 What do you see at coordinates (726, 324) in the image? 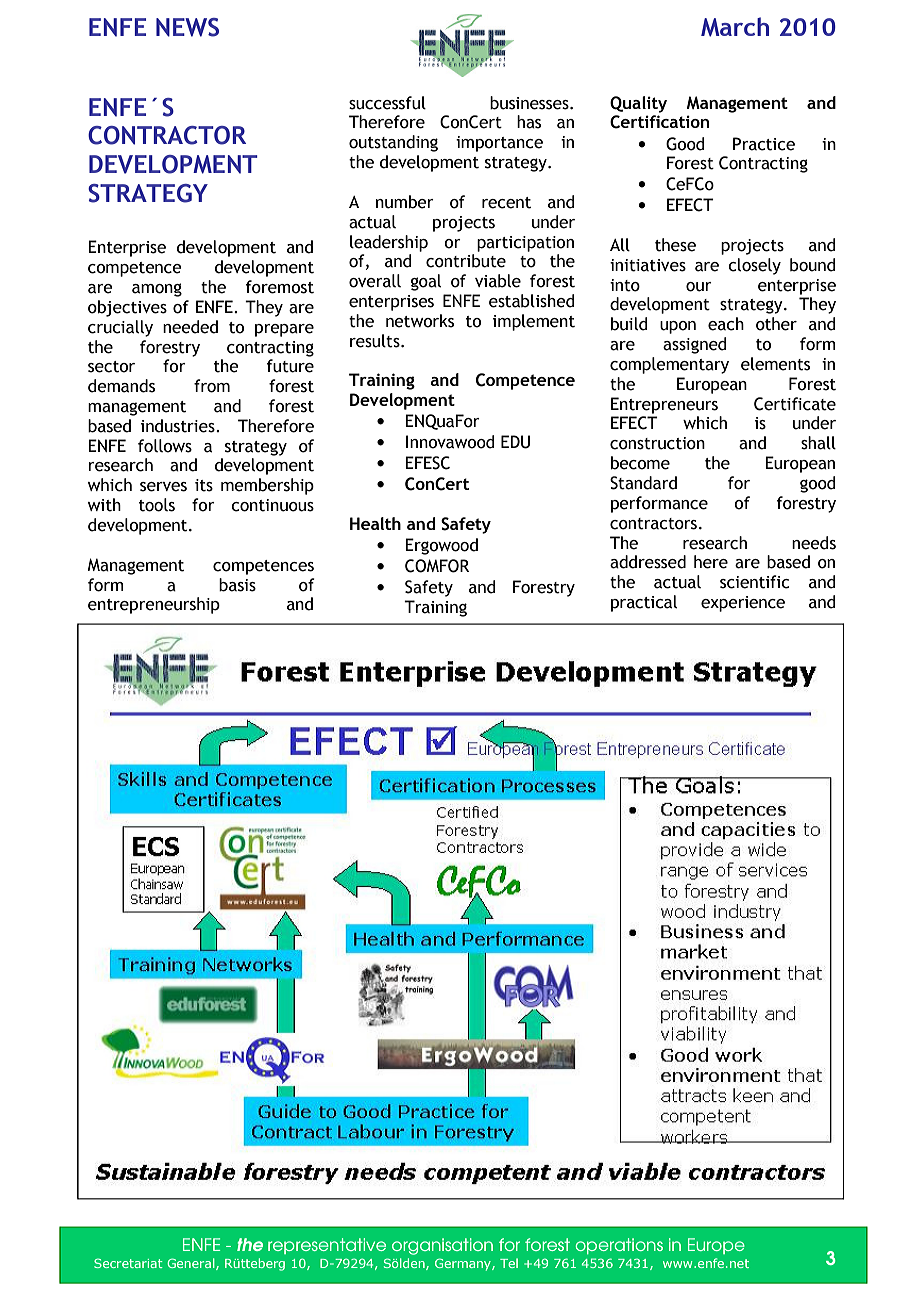
I see `each` at bounding box center [726, 324].
